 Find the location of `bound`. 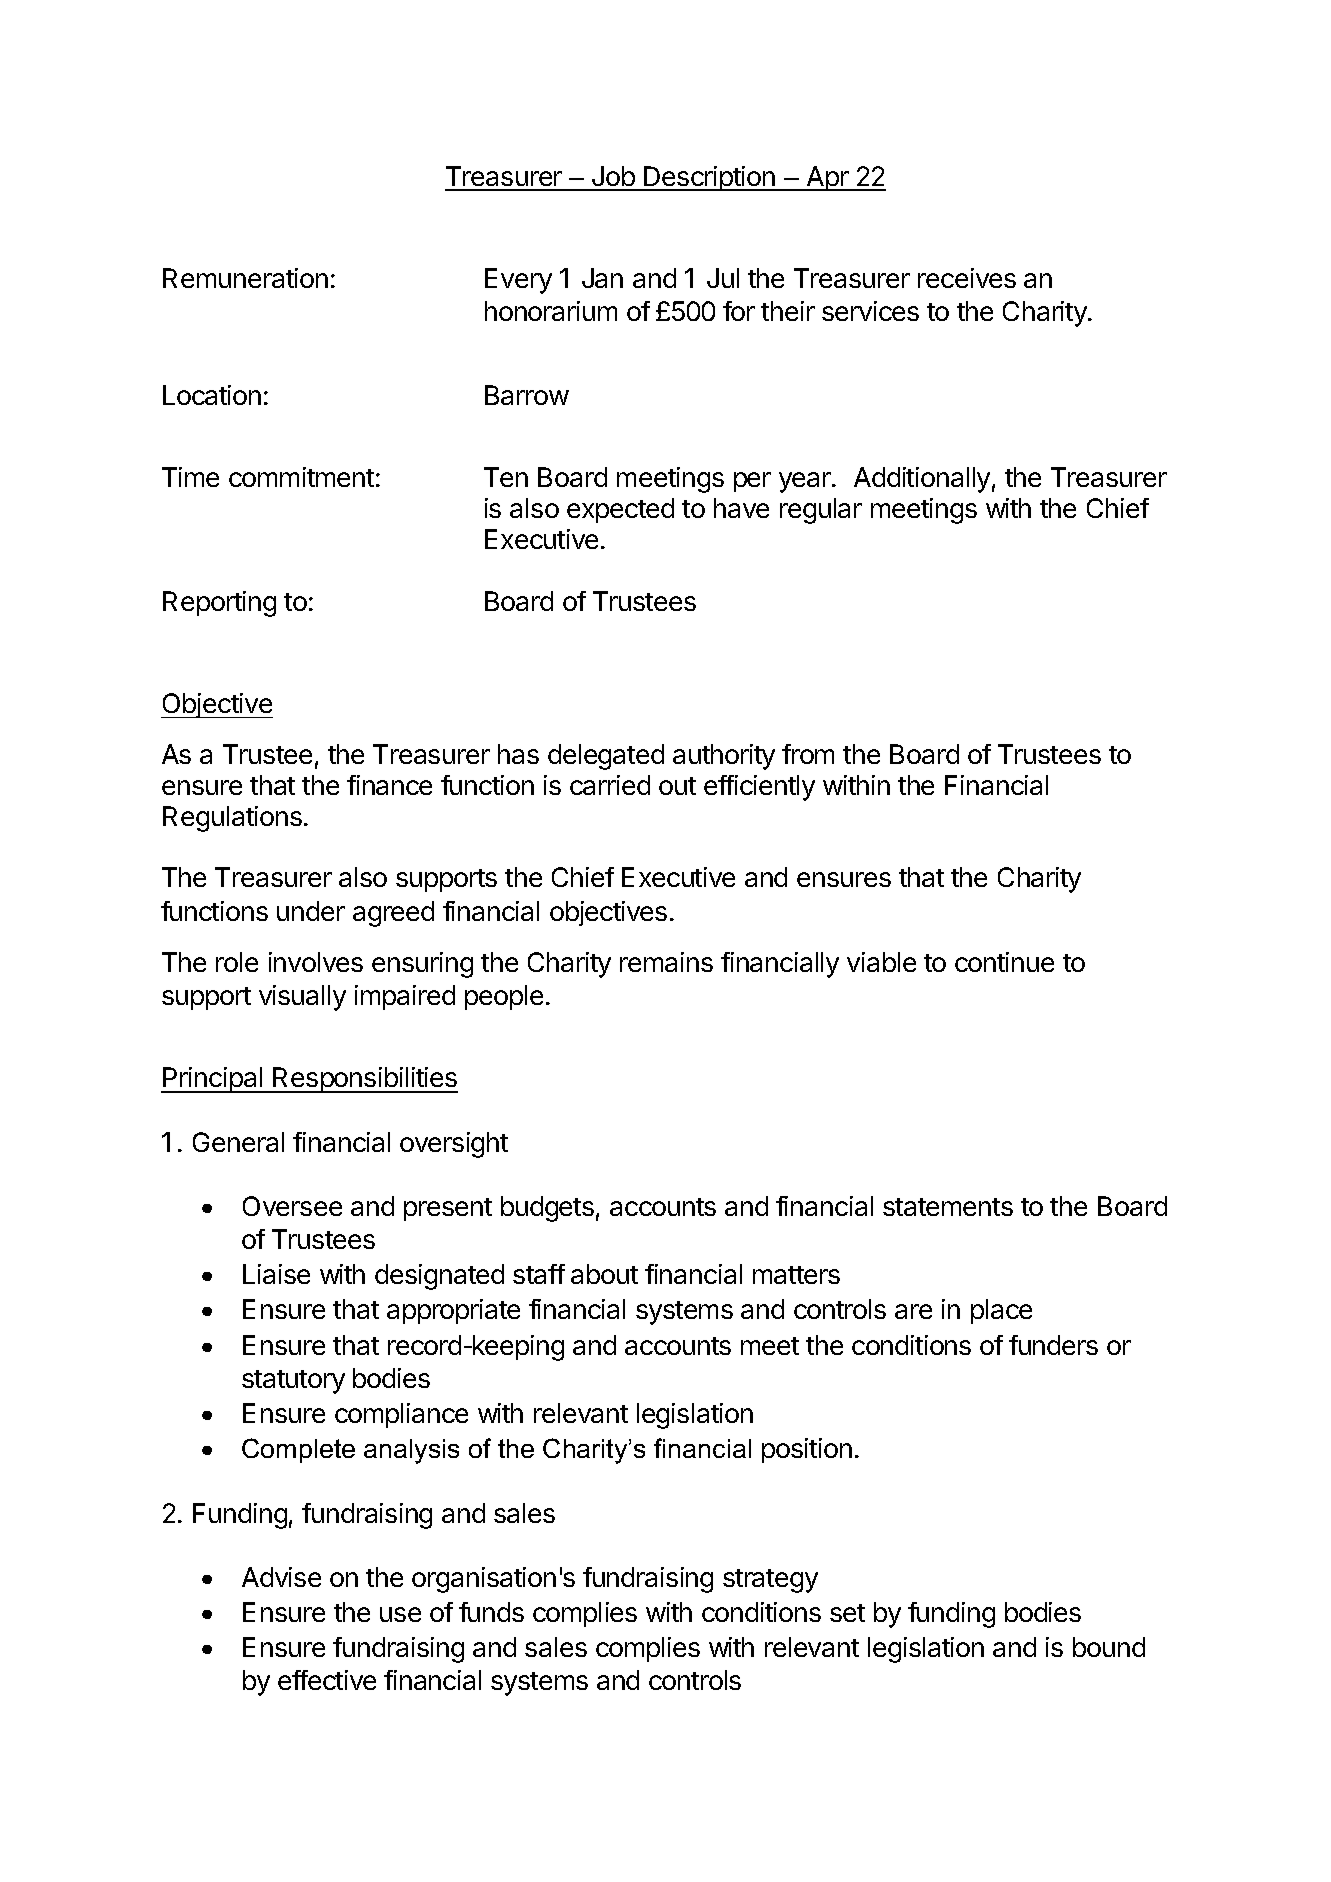

bound is located at coordinates (1109, 1647).
